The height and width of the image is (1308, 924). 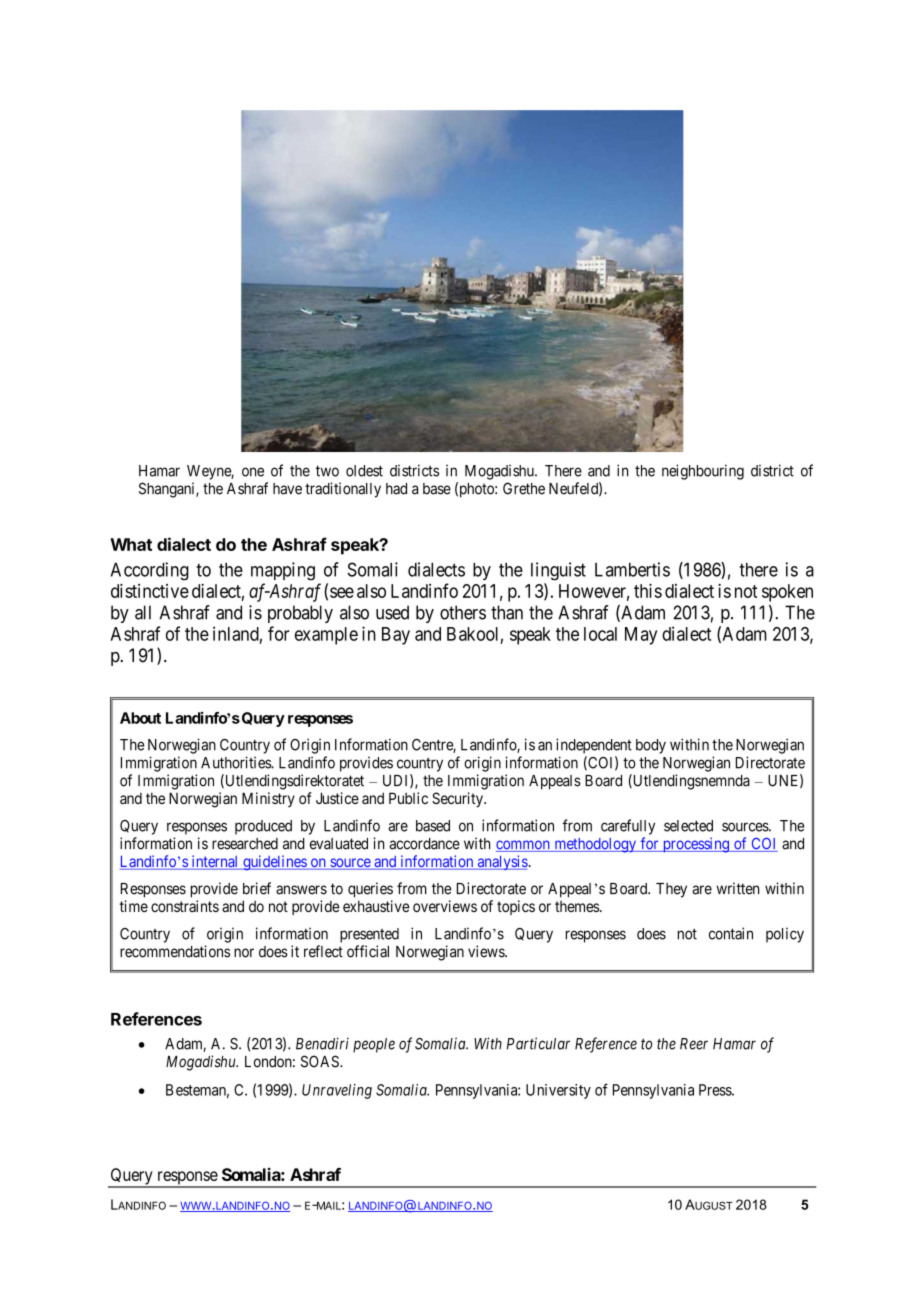 I want to click on one, so click(x=253, y=472).
